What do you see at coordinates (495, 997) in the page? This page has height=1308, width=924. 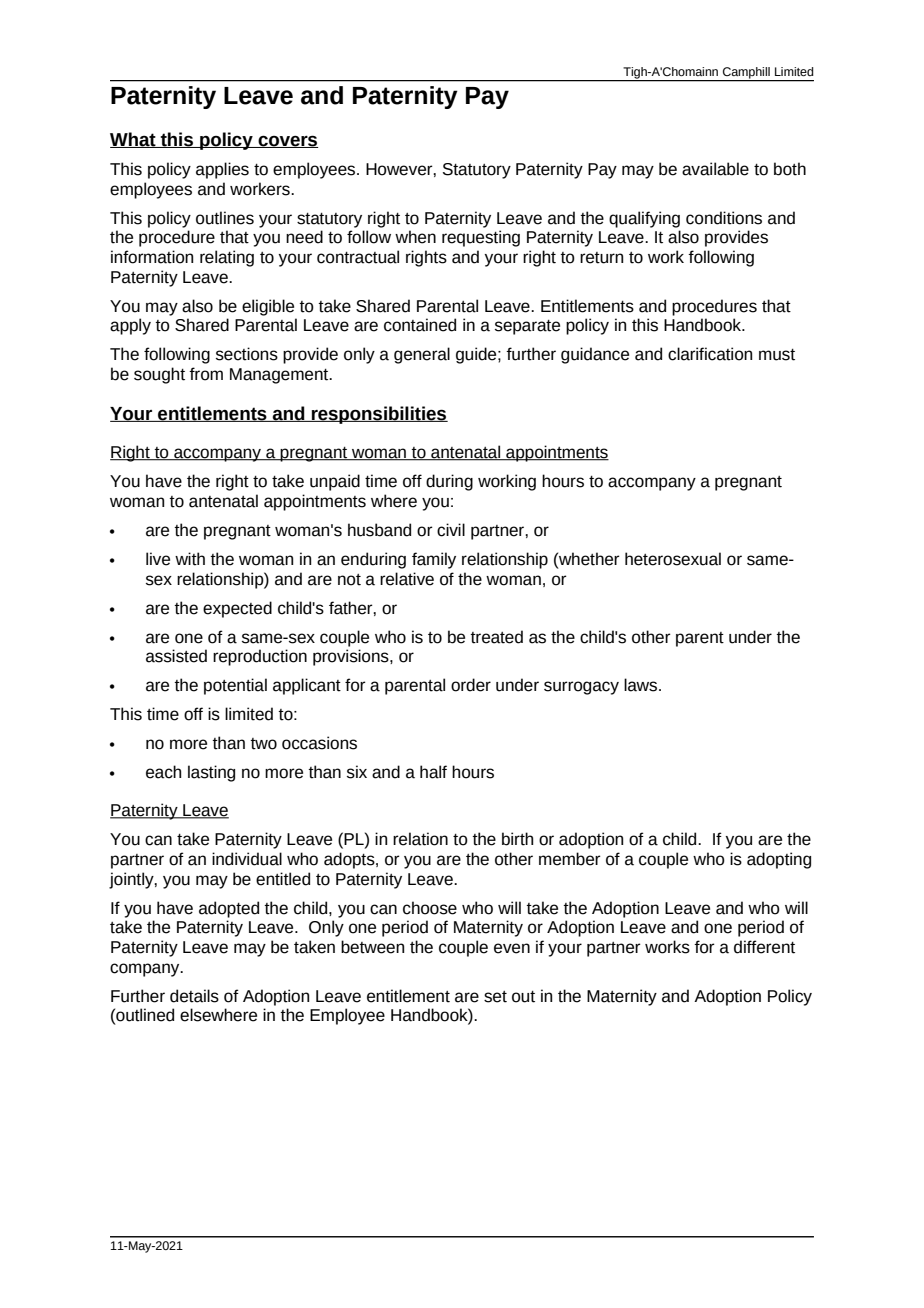 I see `set` at bounding box center [495, 997].
